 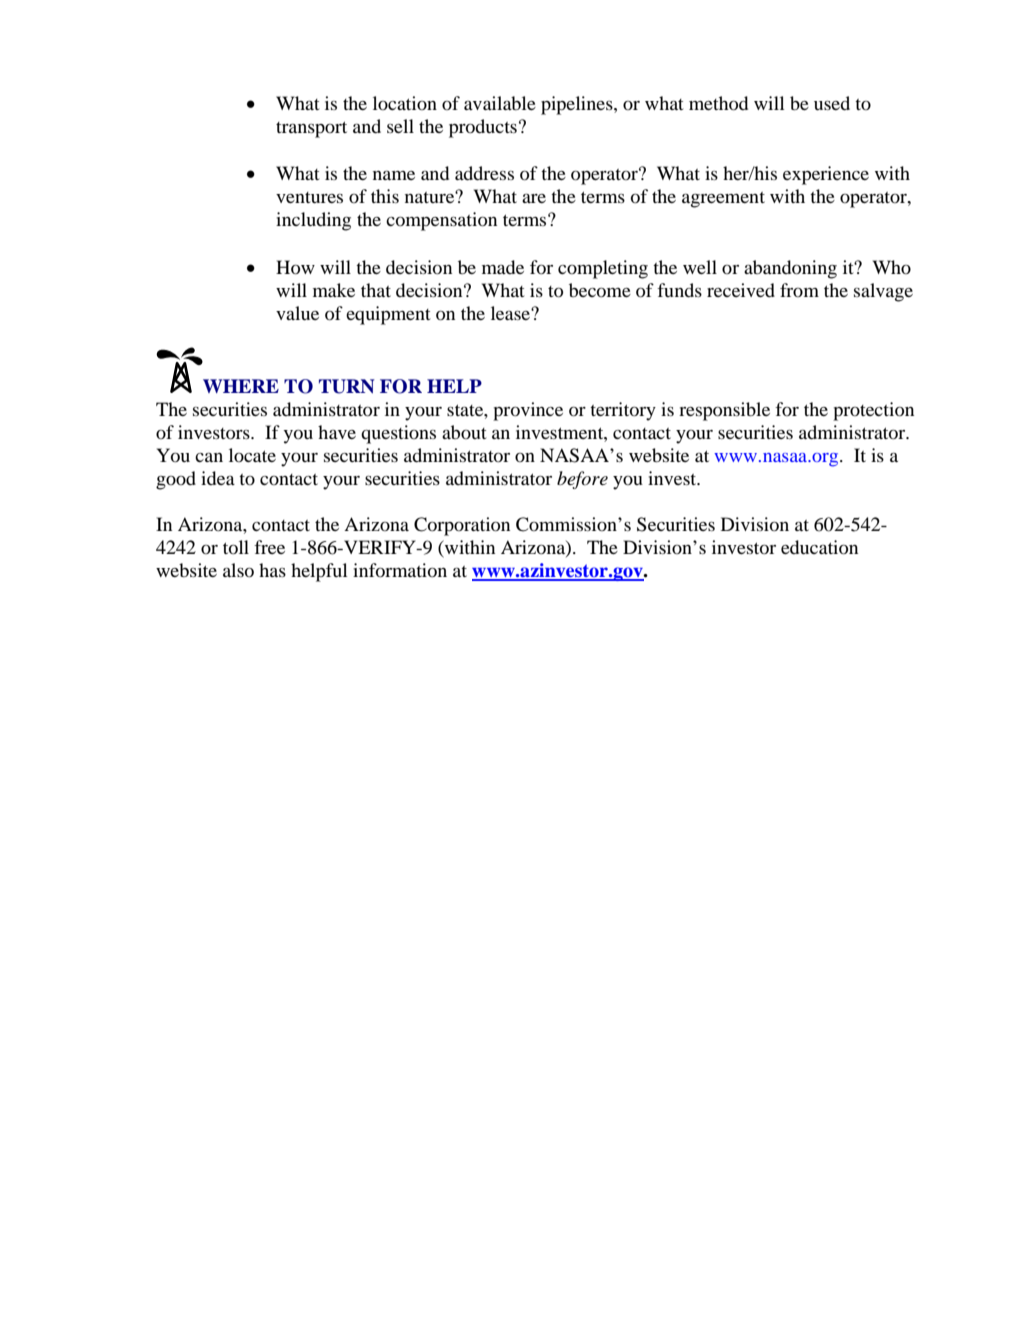 What do you see at coordinates (724, 411) in the image?
I see `responsible` at bounding box center [724, 411].
